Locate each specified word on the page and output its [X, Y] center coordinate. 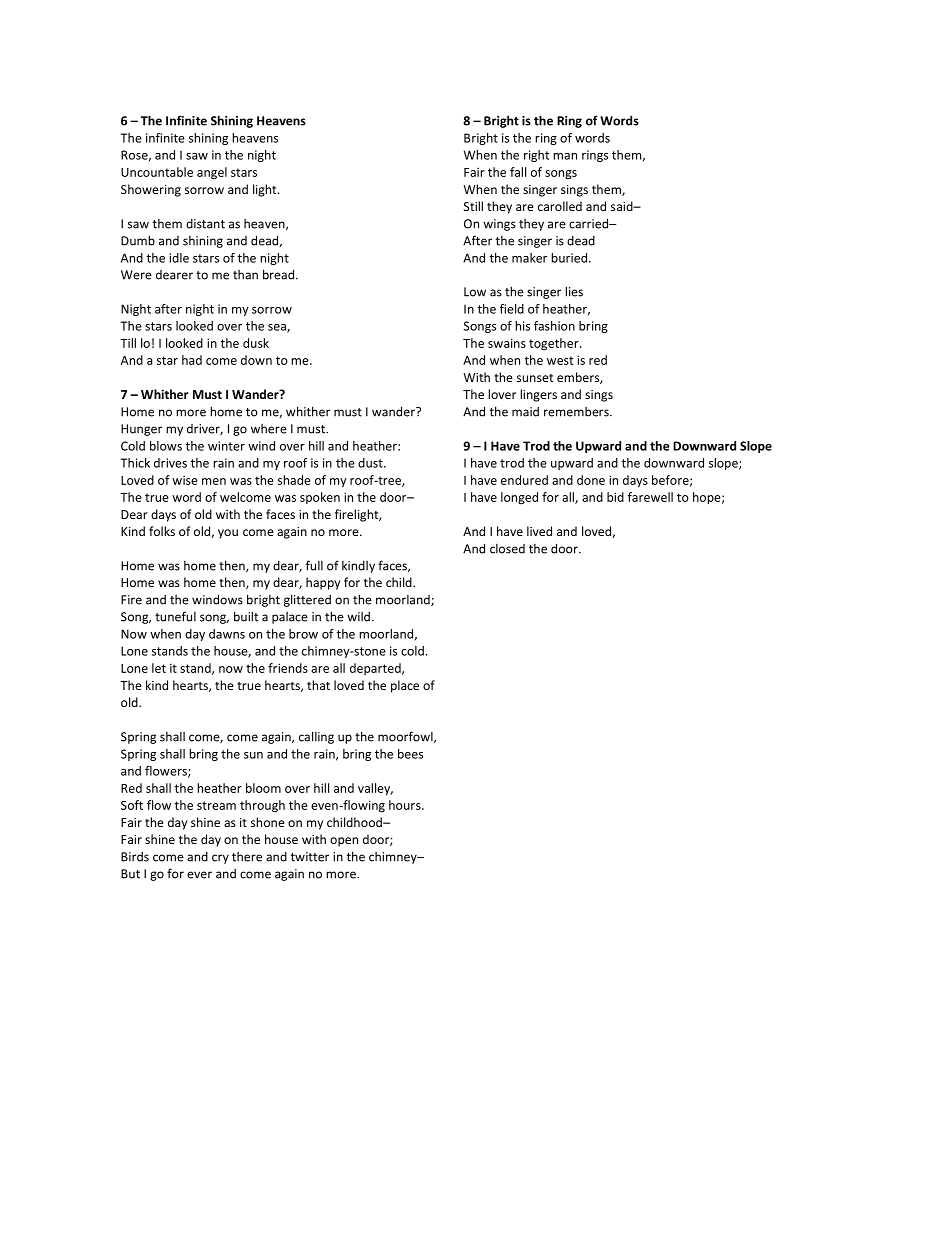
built [246, 616]
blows [166, 446]
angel [212, 173]
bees [410, 754]
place [405, 686]
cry [220, 859]
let [159, 668]
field [512, 309]
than [245, 275]
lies [574, 291]
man [565, 156]
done [591, 480]
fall [518, 172]
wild [358, 617]
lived [539, 531]
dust [371, 463]
